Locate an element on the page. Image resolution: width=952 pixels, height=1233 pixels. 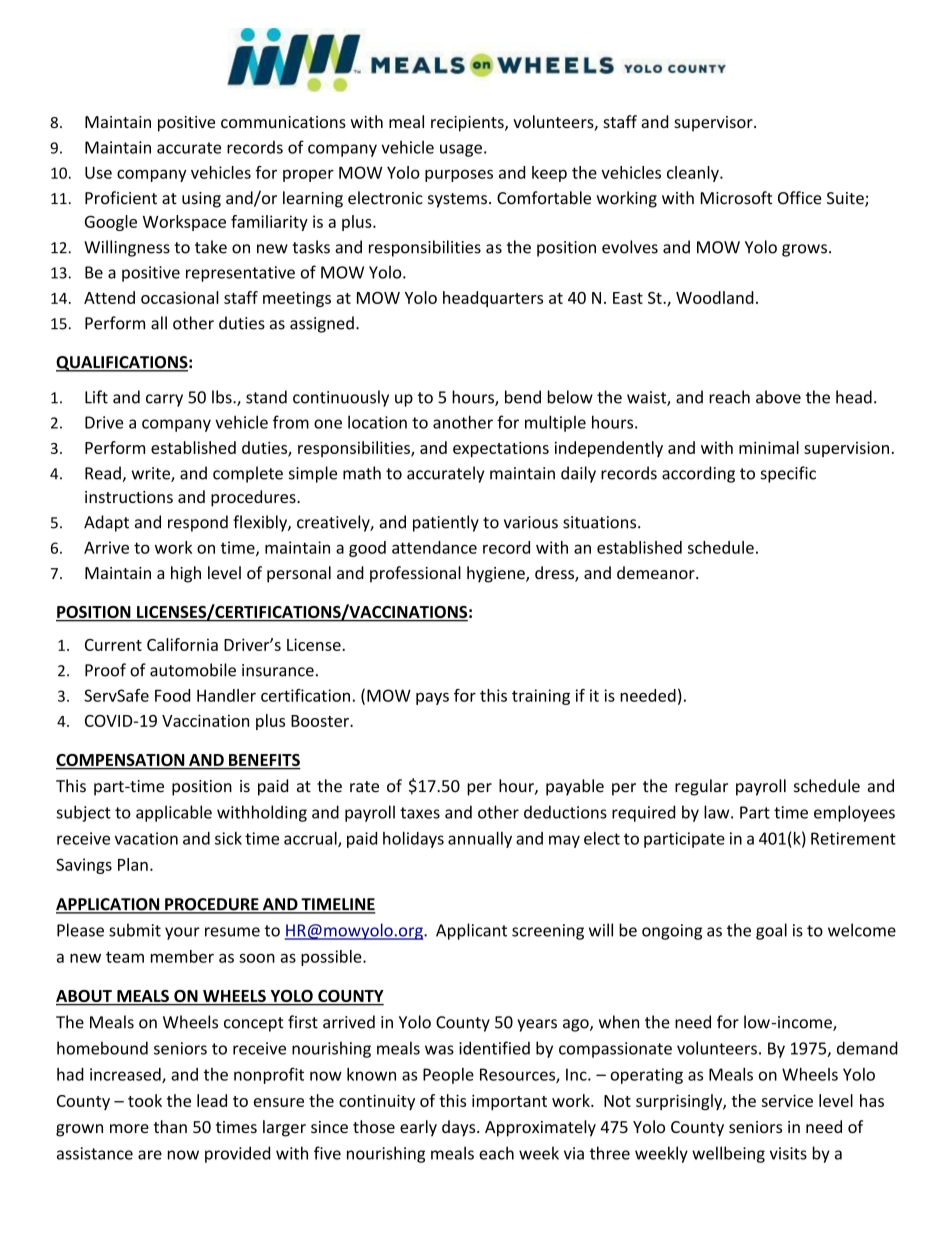
usage is located at coordinates (461, 150).
